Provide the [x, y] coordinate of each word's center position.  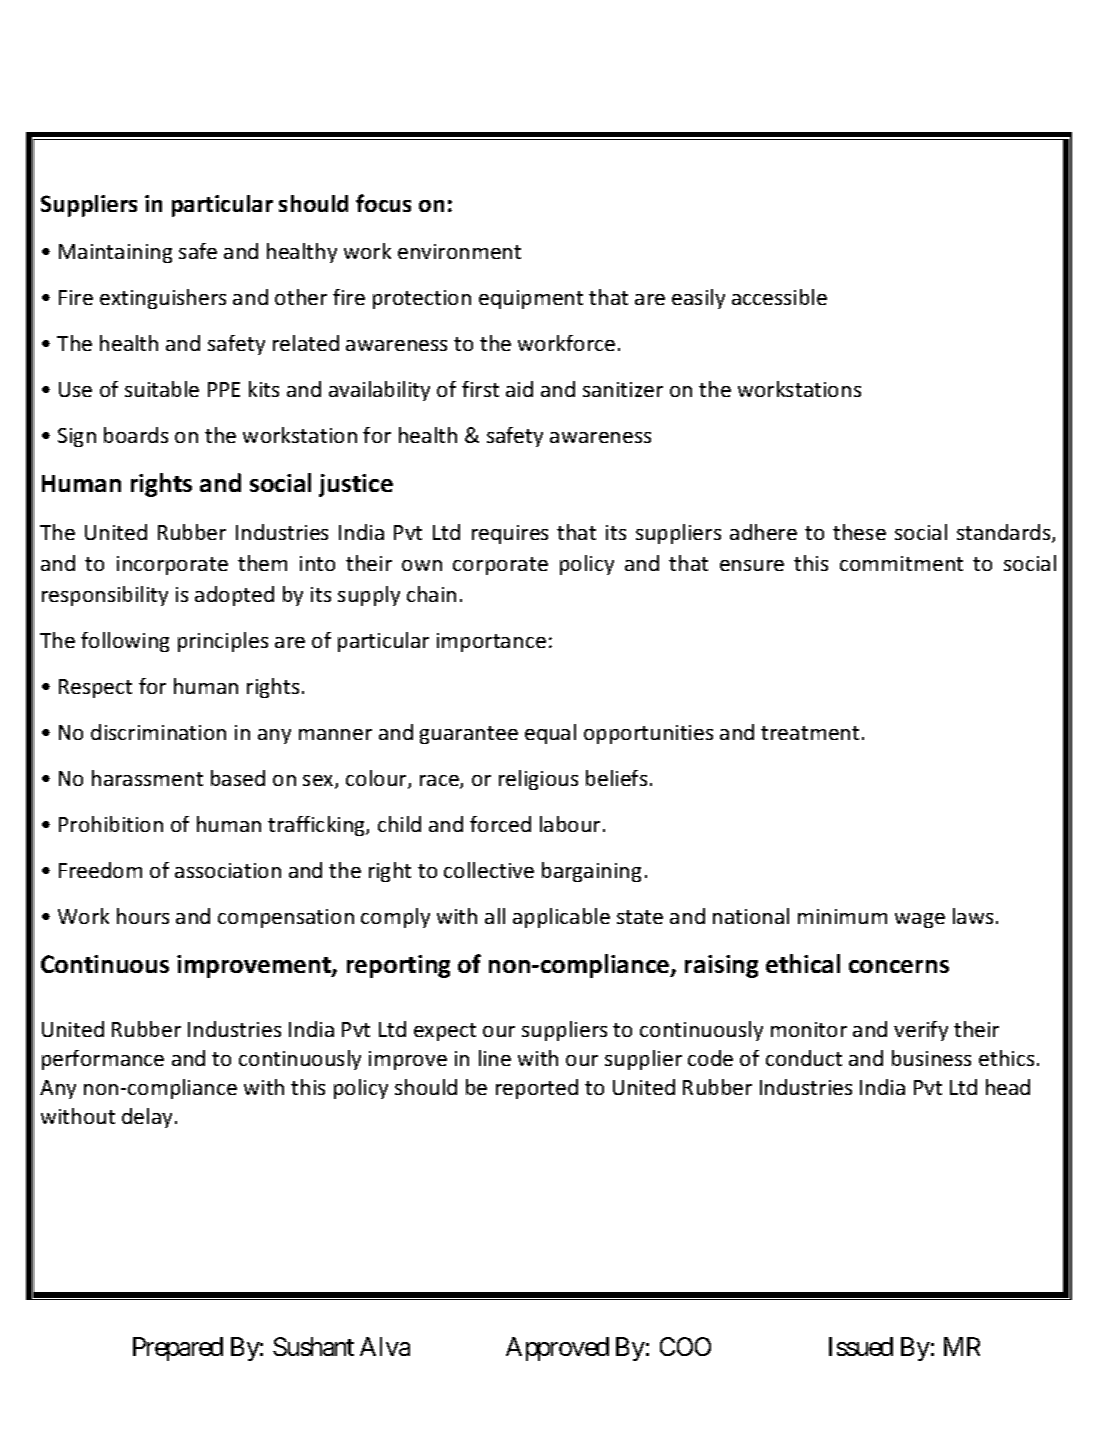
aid [519, 389]
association [228, 870]
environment [459, 251]
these [859, 532]
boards [136, 435]
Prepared [178, 1349]
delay [147, 1118]
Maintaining [115, 253]
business [931, 1058]
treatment [810, 733]
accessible [779, 297]
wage [920, 920]
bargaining [591, 872]
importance [491, 642]
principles [223, 642]
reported [537, 1089]
